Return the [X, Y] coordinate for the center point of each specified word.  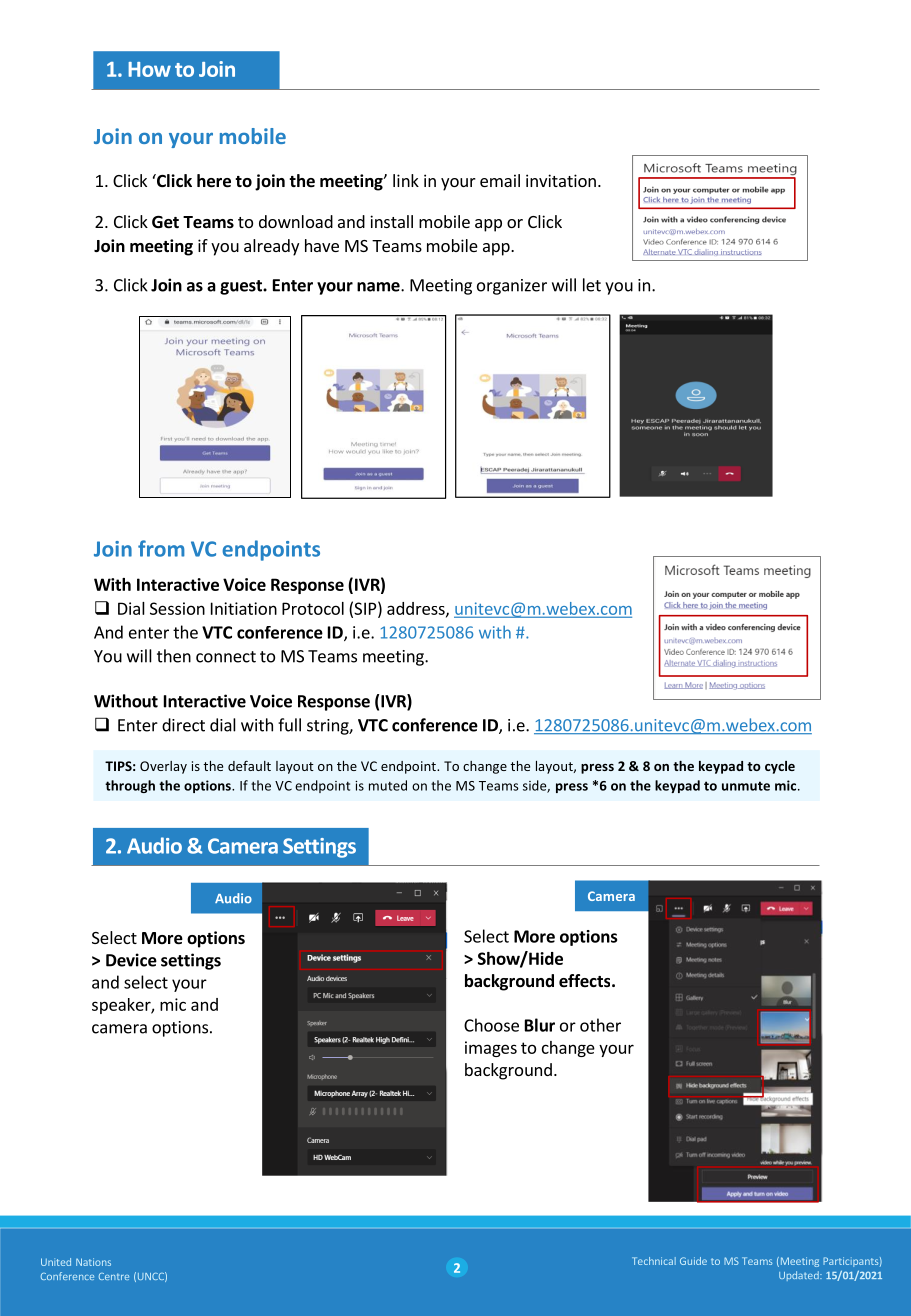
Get [165, 222]
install [391, 221]
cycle [780, 767]
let [592, 285]
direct [183, 725]
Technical [654, 1261]
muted [388, 785]
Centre [114, 1276]
